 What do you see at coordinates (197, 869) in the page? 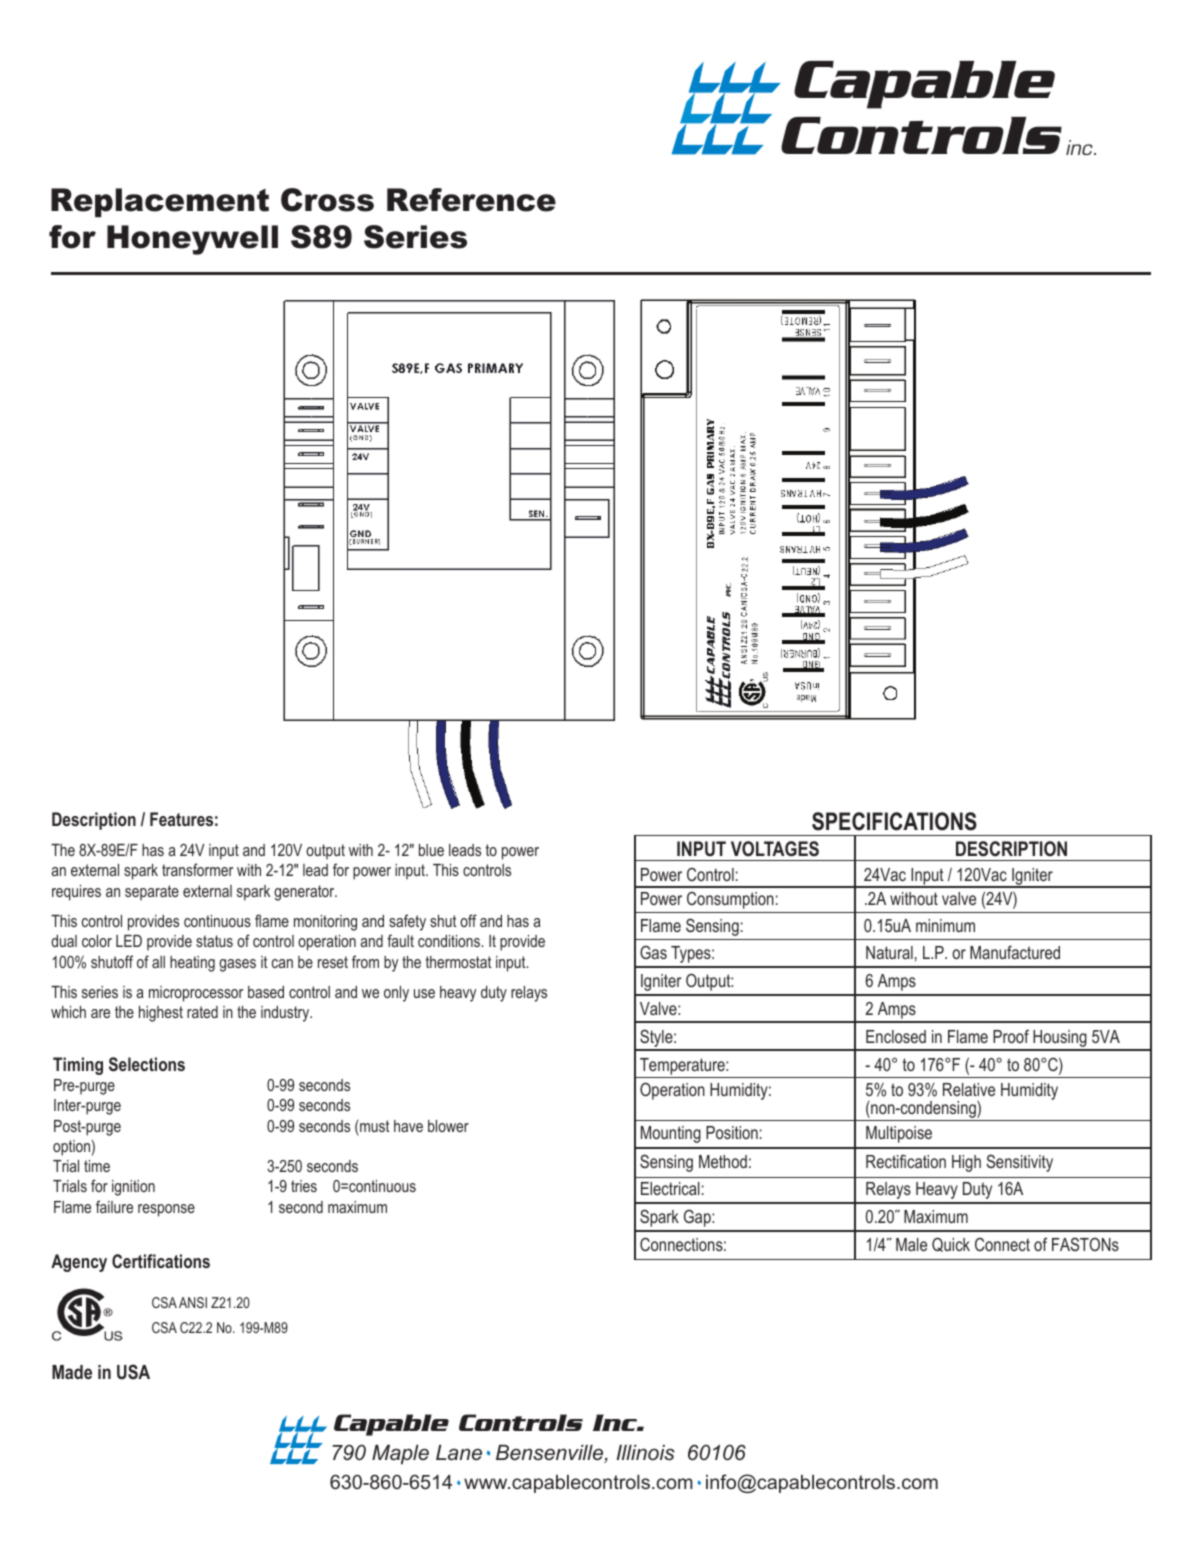
I see `transformer` at bounding box center [197, 869].
